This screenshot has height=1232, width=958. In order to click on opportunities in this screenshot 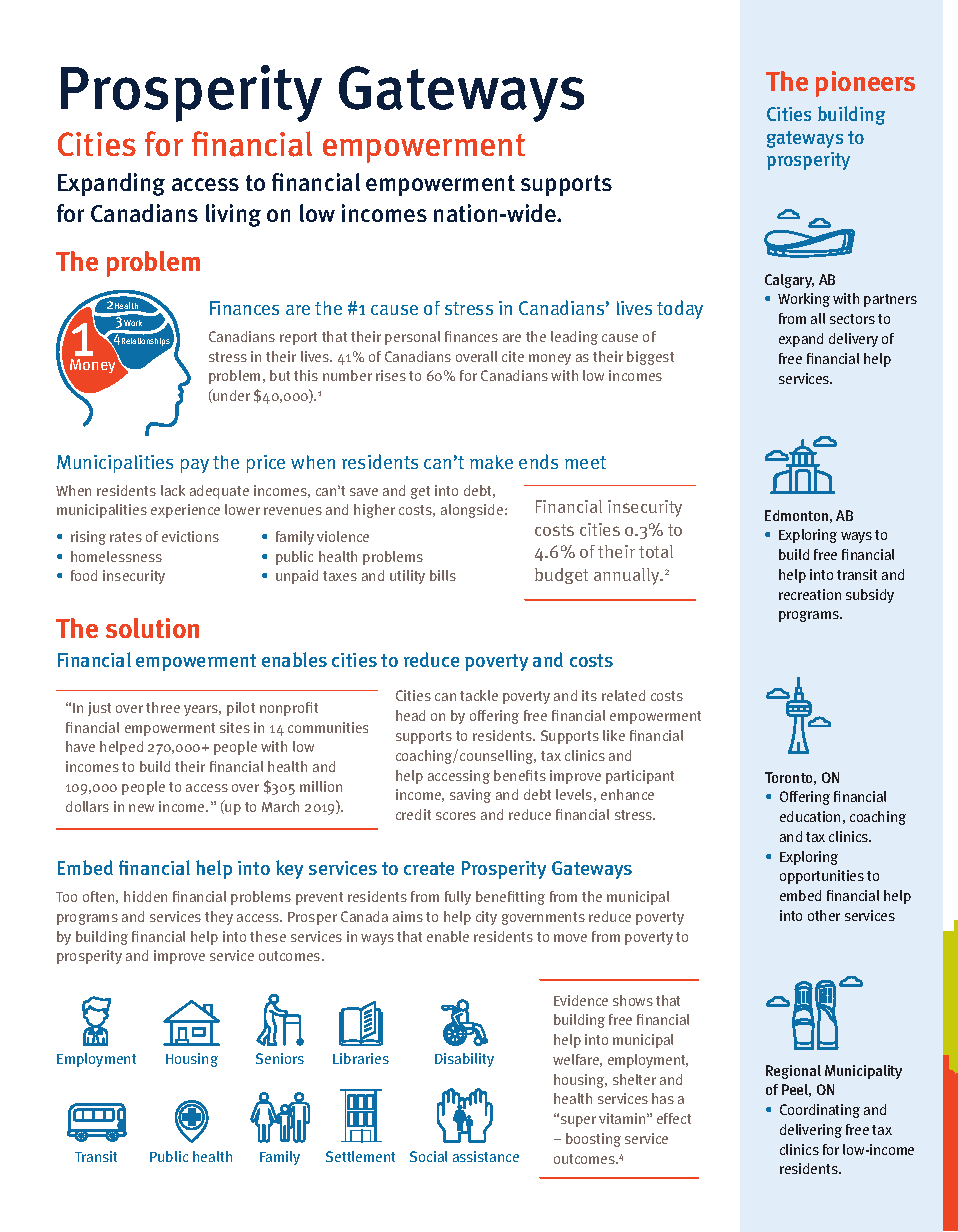, I will do `click(822, 877)`.
